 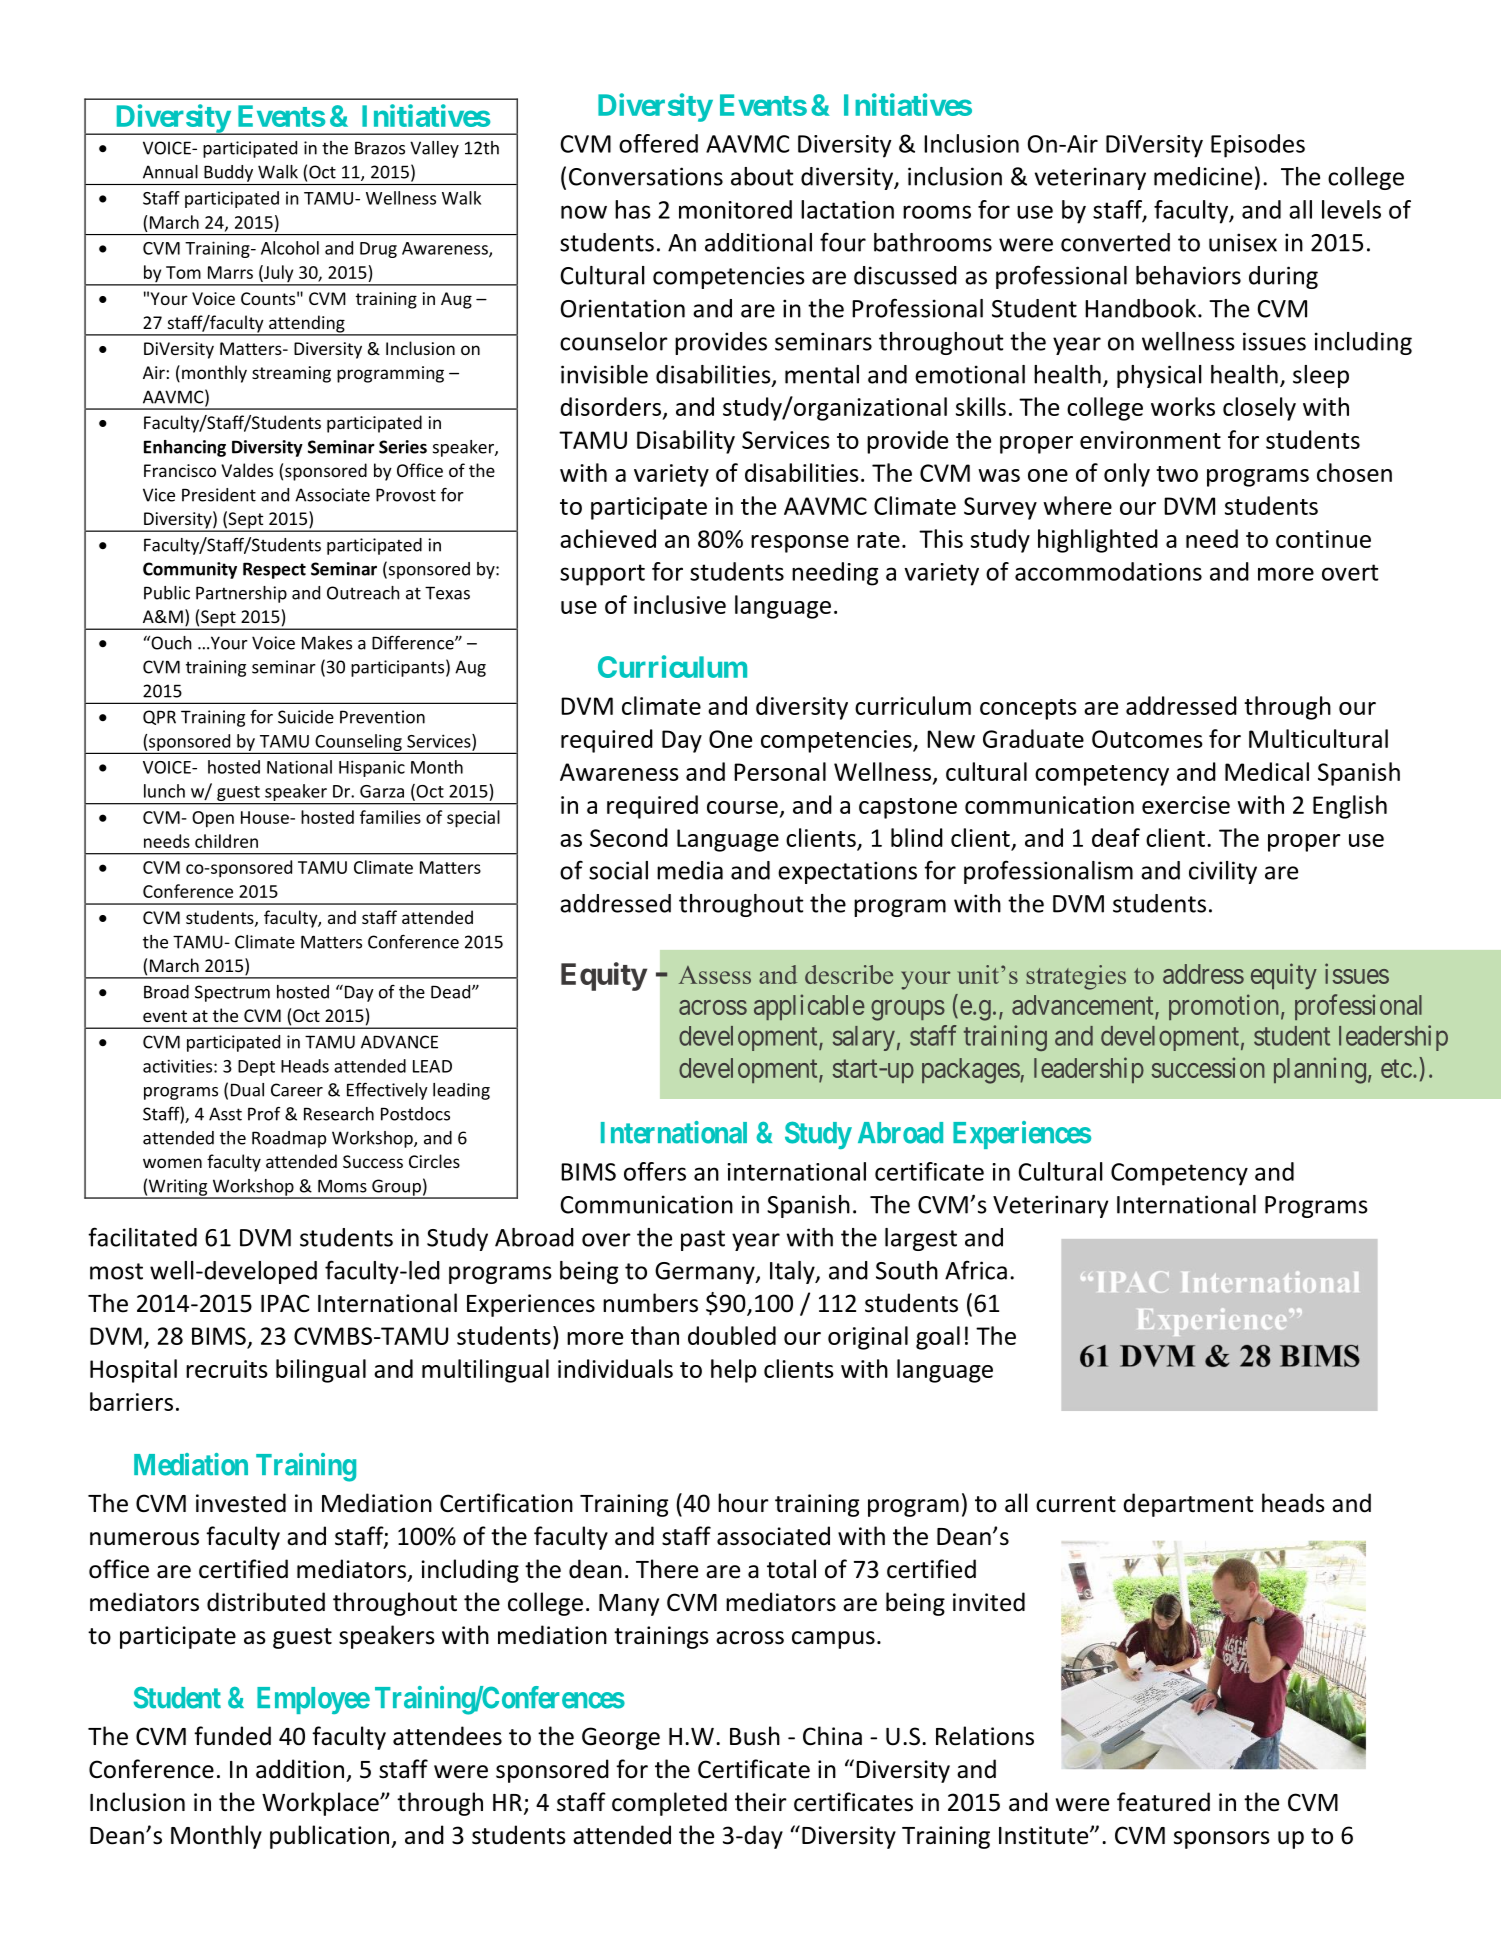 What do you see at coordinates (715, 975) in the screenshot?
I see `Assess` at bounding box center [715, 975].
